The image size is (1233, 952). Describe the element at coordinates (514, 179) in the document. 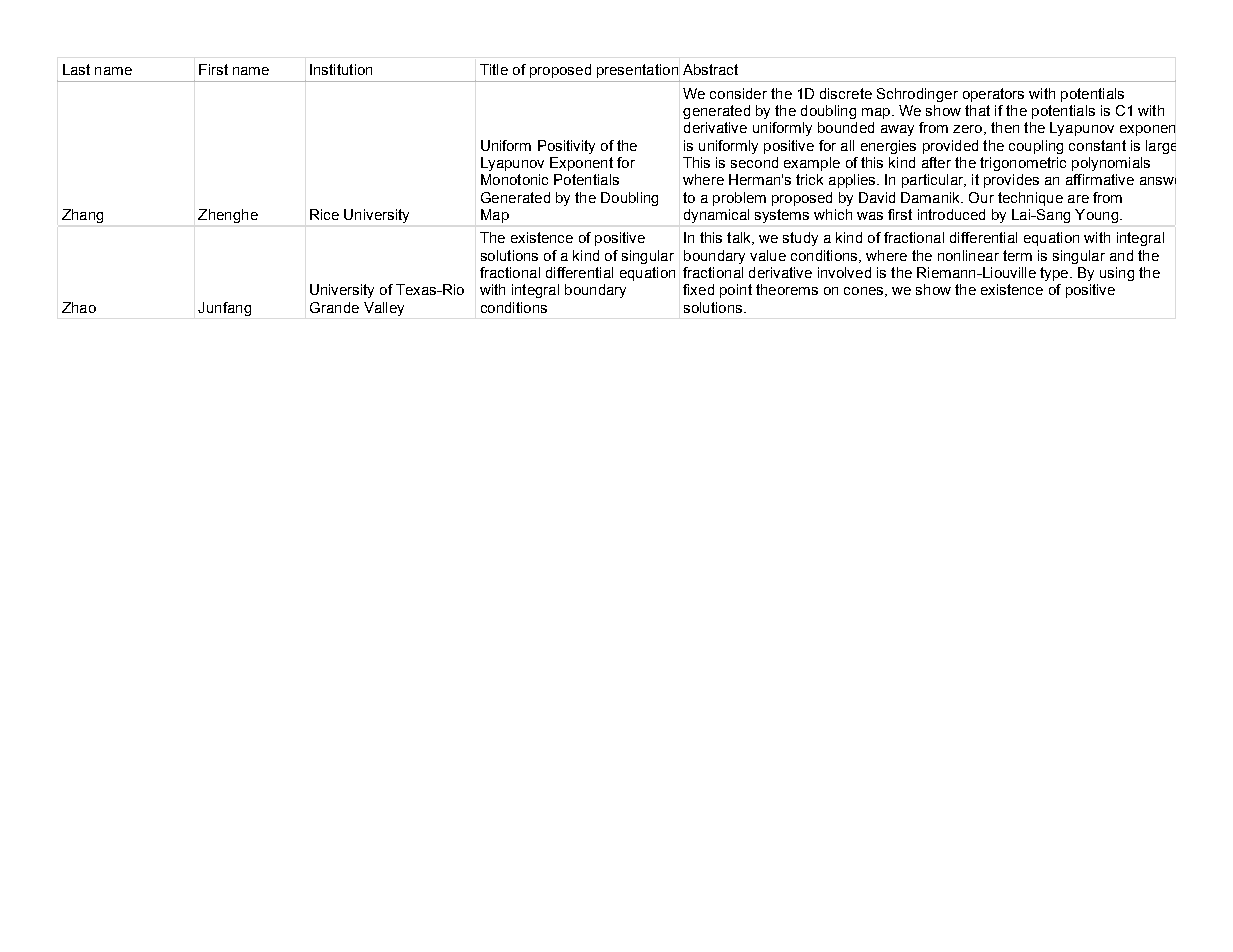

I see `Monotonic` at that location.
